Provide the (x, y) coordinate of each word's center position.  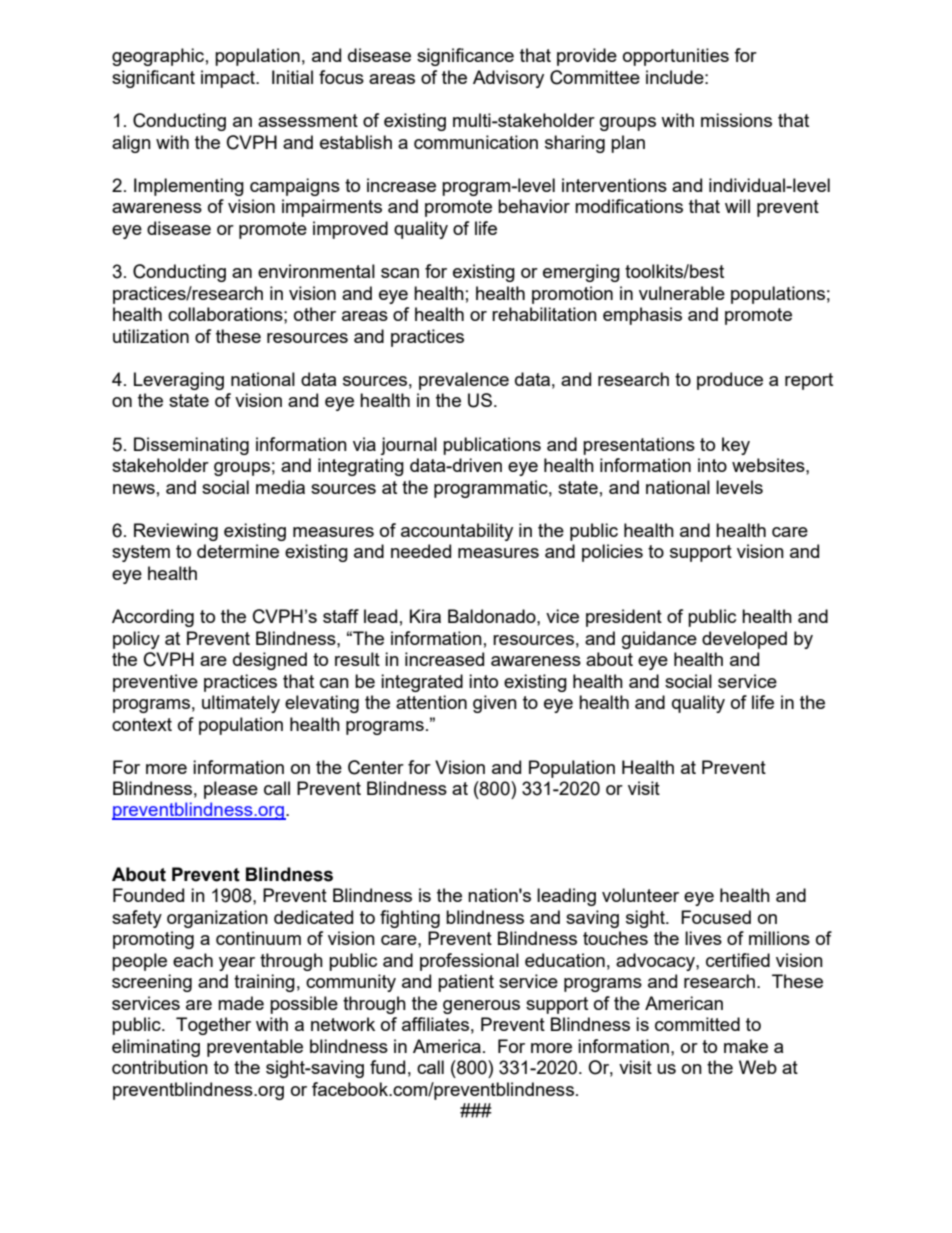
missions (736, 120)
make (746, 1046)
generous (481, 1007)
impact (229, 79)
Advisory (508, 79)
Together (213, 1026)
